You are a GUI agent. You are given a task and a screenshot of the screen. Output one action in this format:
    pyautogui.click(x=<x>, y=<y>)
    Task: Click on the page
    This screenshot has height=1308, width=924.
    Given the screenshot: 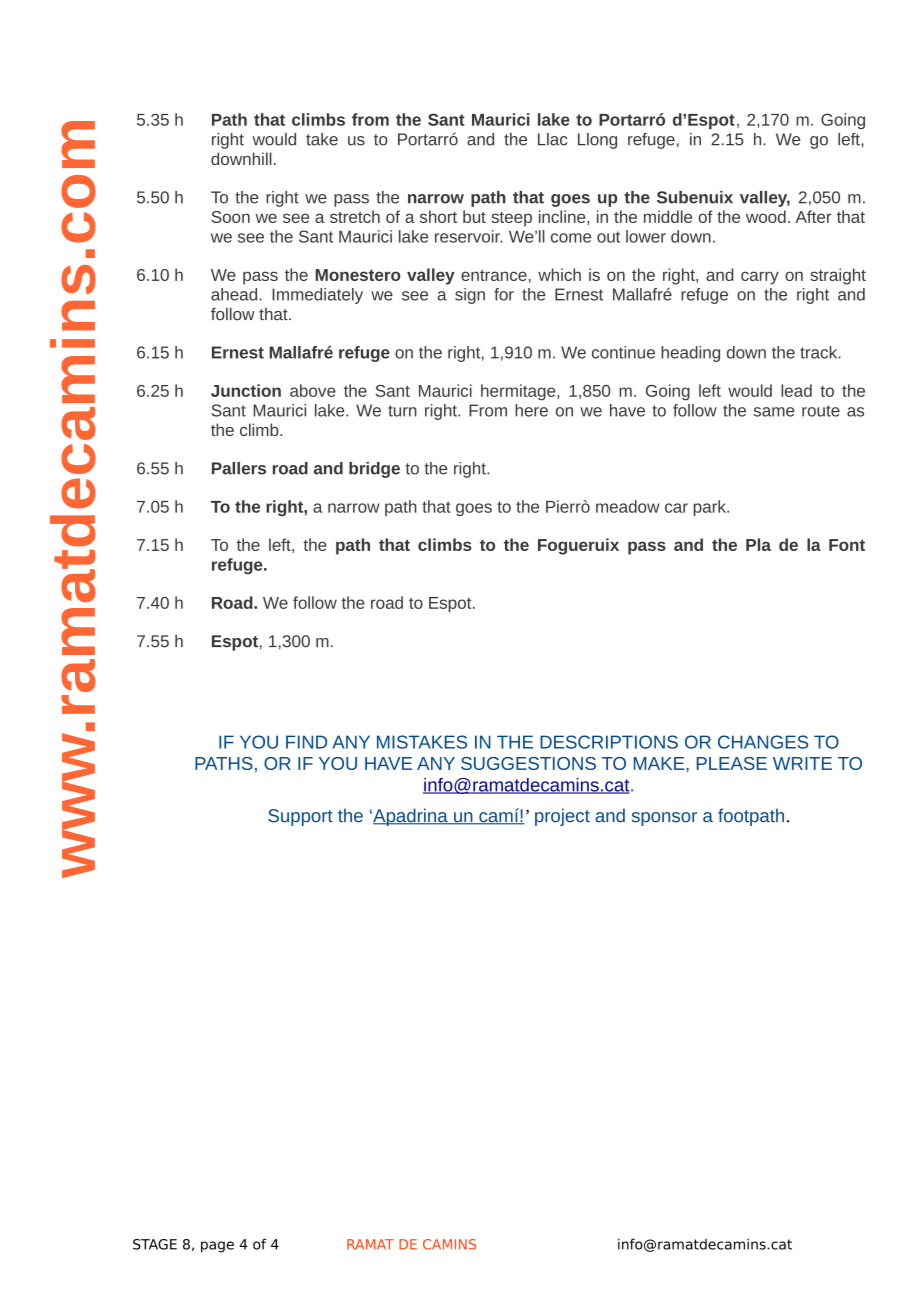 What is the action you would take?
    pyautogui.click(x=217, y=1247)
